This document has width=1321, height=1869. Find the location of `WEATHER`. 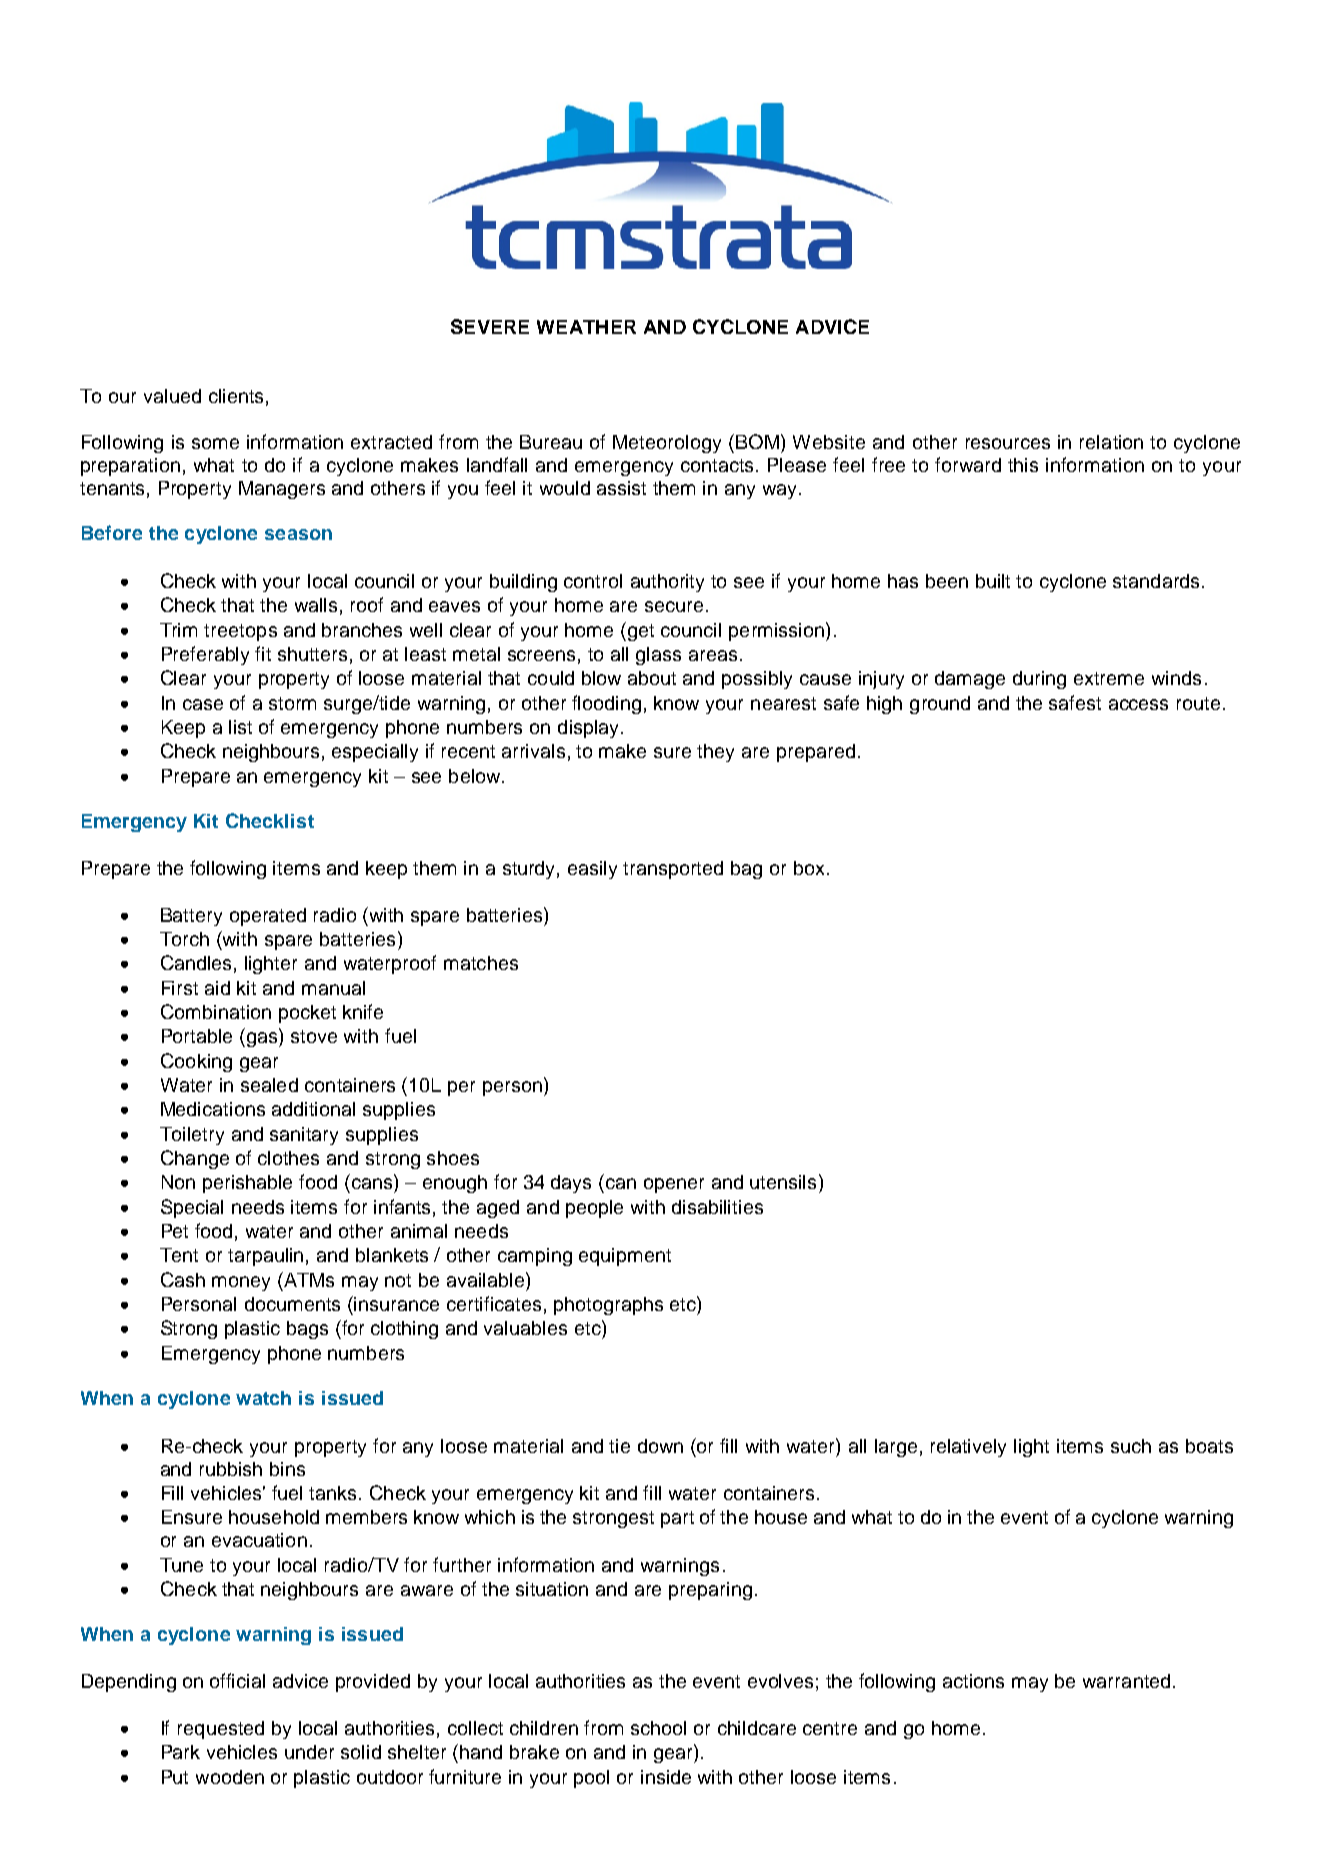

WEATHER is located at coordinates (586, 327).
